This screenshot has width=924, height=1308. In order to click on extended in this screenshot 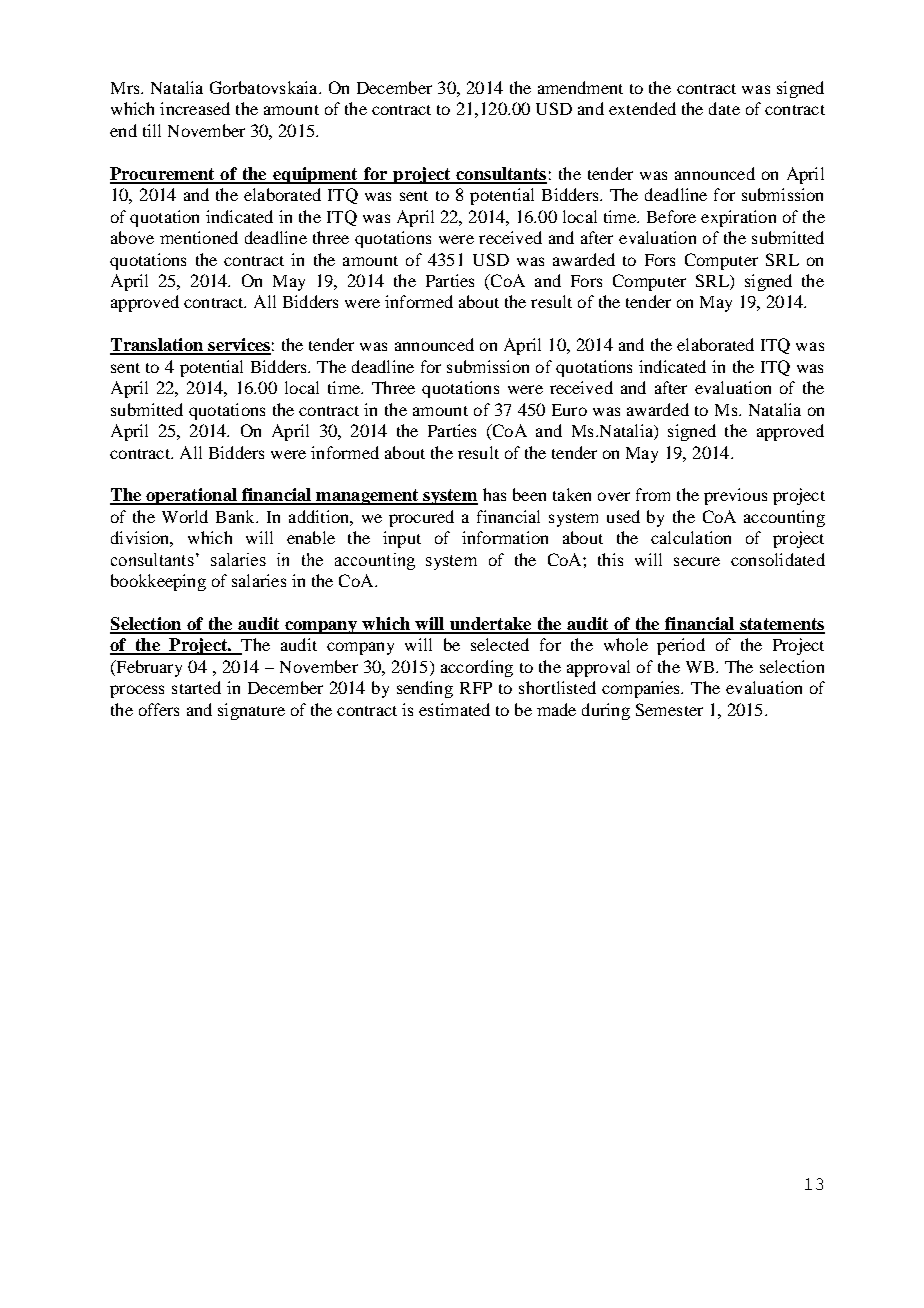, I will do `click(642, 108)`.
